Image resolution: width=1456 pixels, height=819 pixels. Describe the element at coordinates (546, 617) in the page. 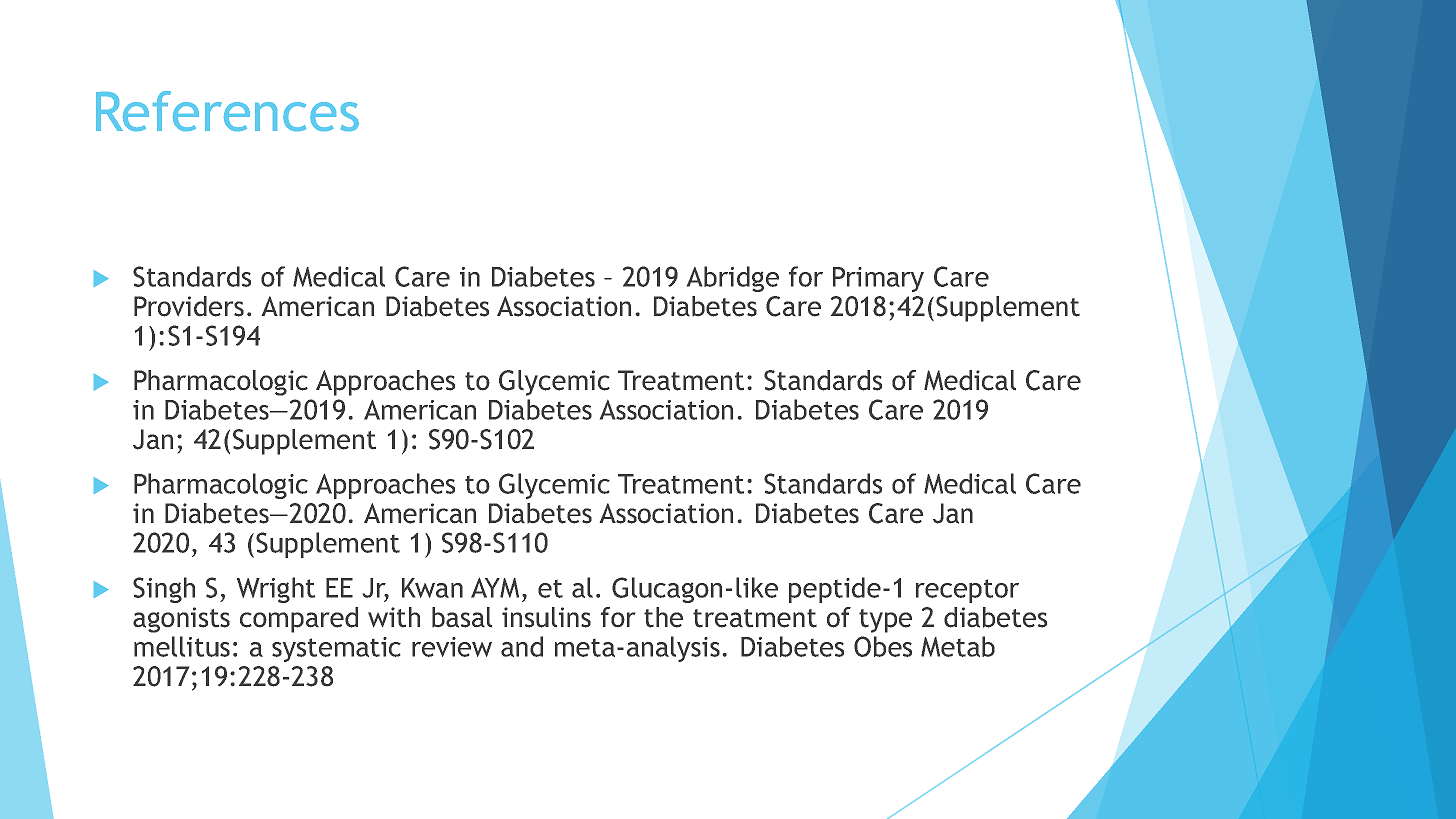

I see `insulins` at that location.
